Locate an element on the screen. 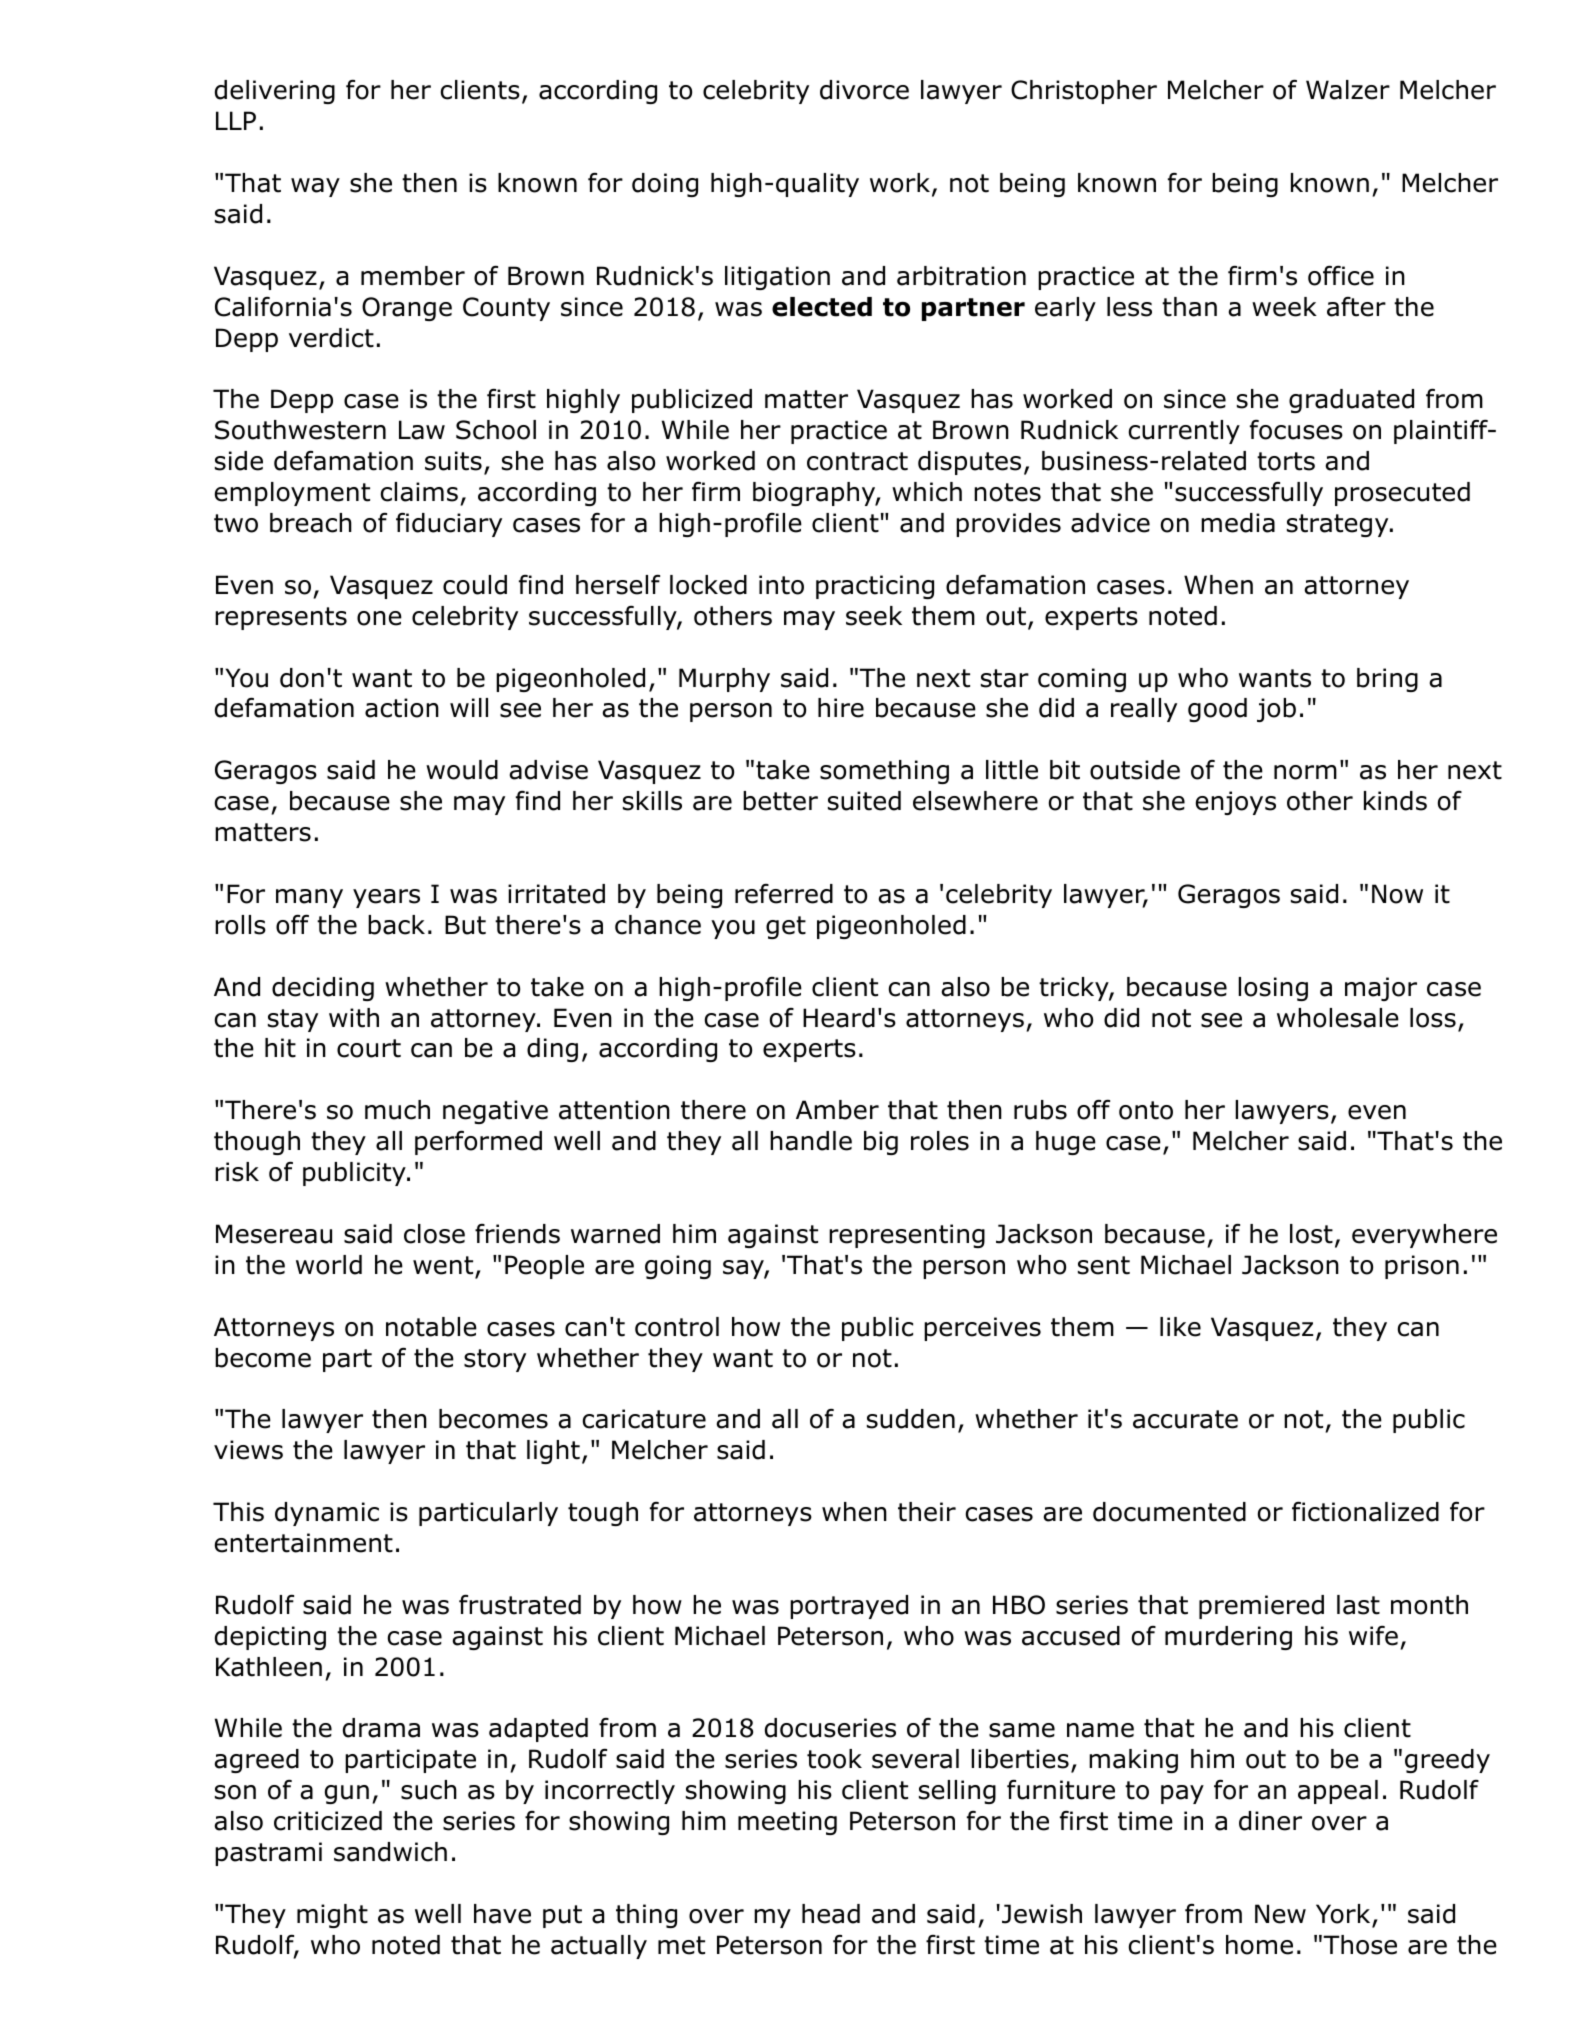 The image size is (1576, 2040). Walzer is located at coordinates (1348, 90).
